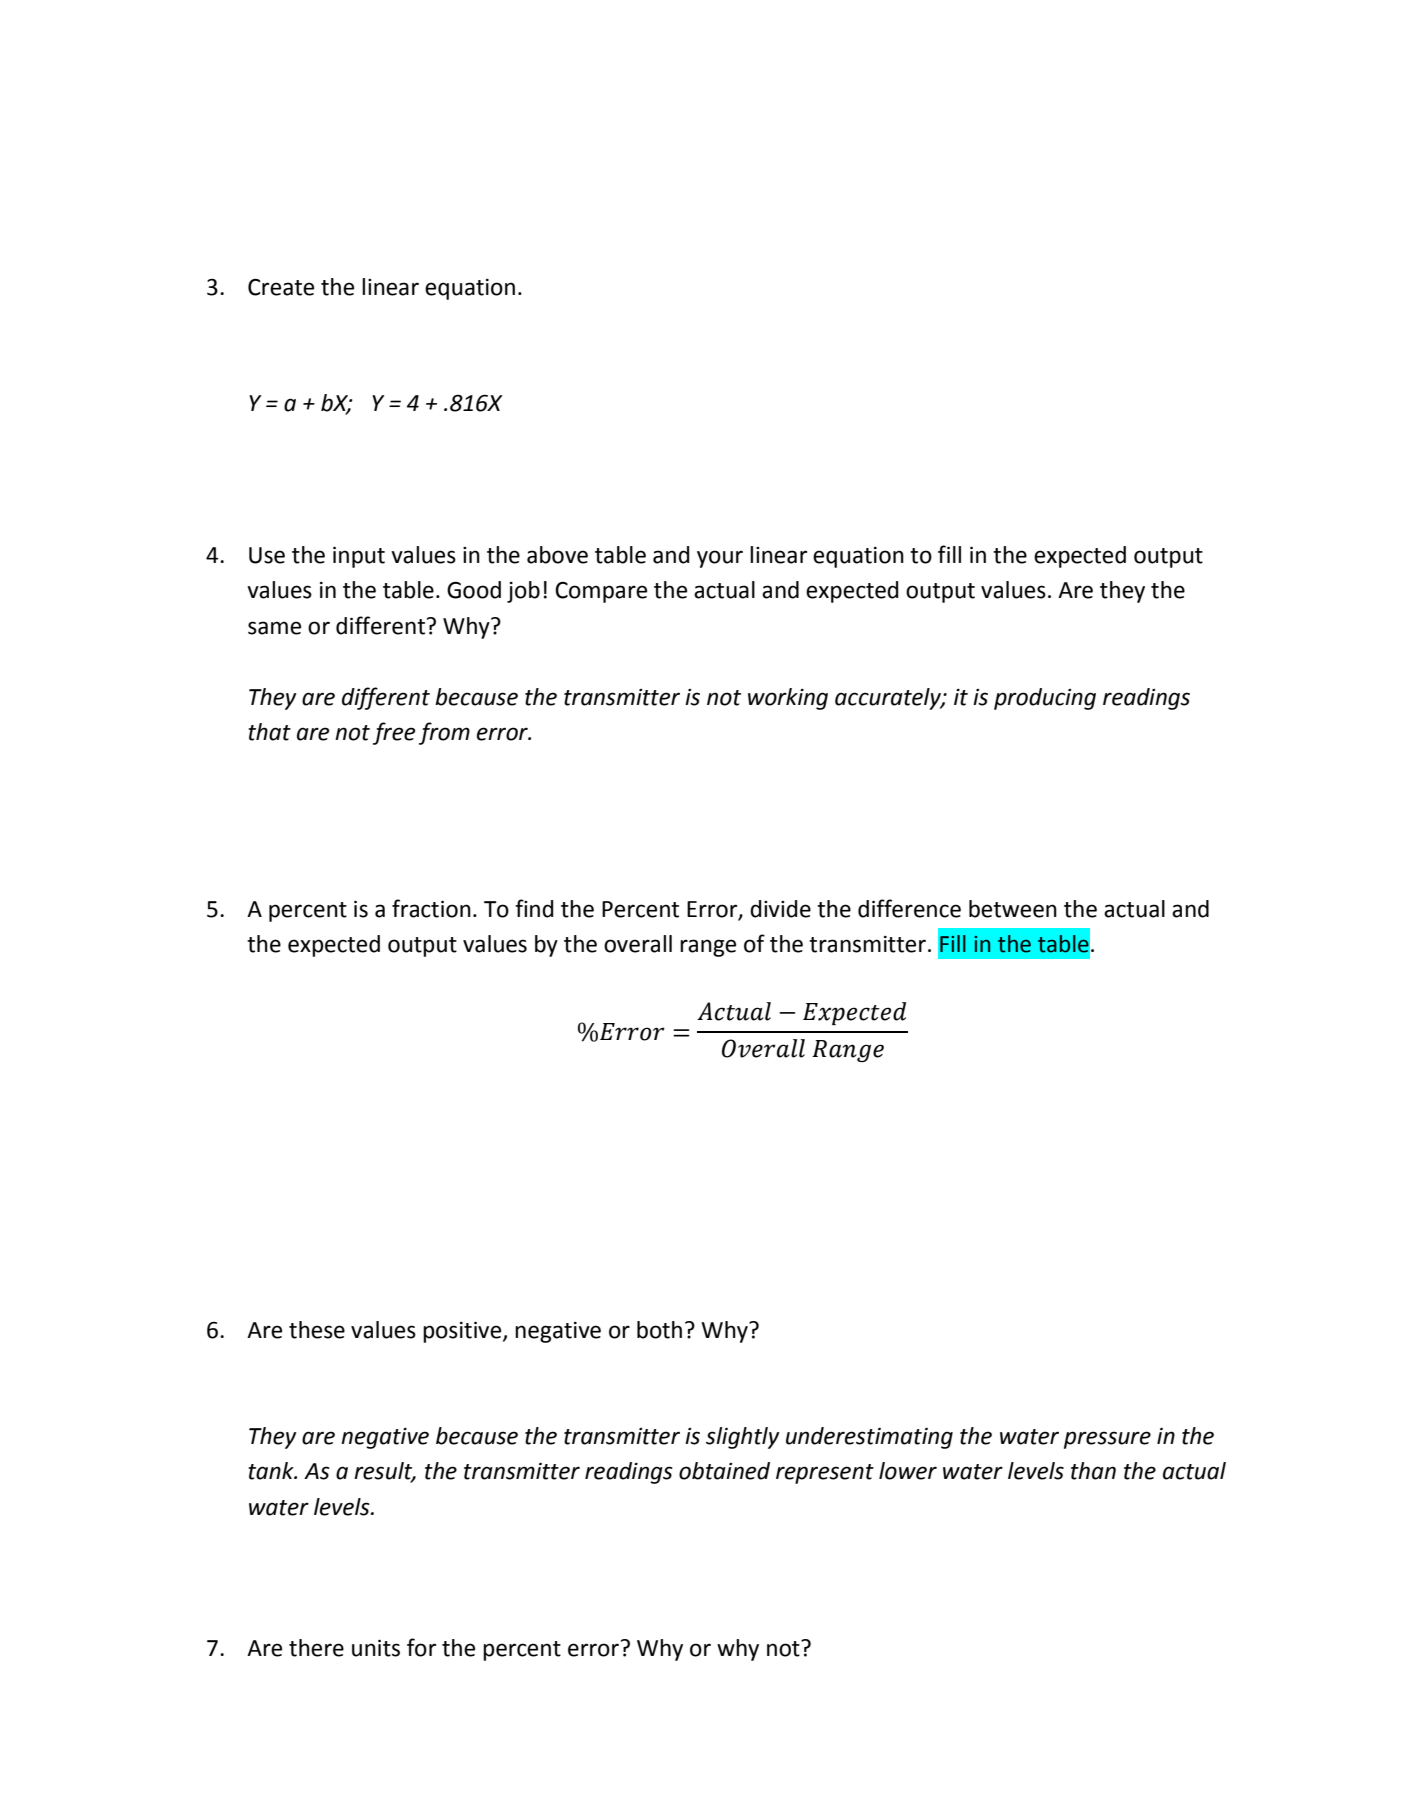 The height and width of the document is (1814, 1402). I want to click on units, so click(376, 1648).
